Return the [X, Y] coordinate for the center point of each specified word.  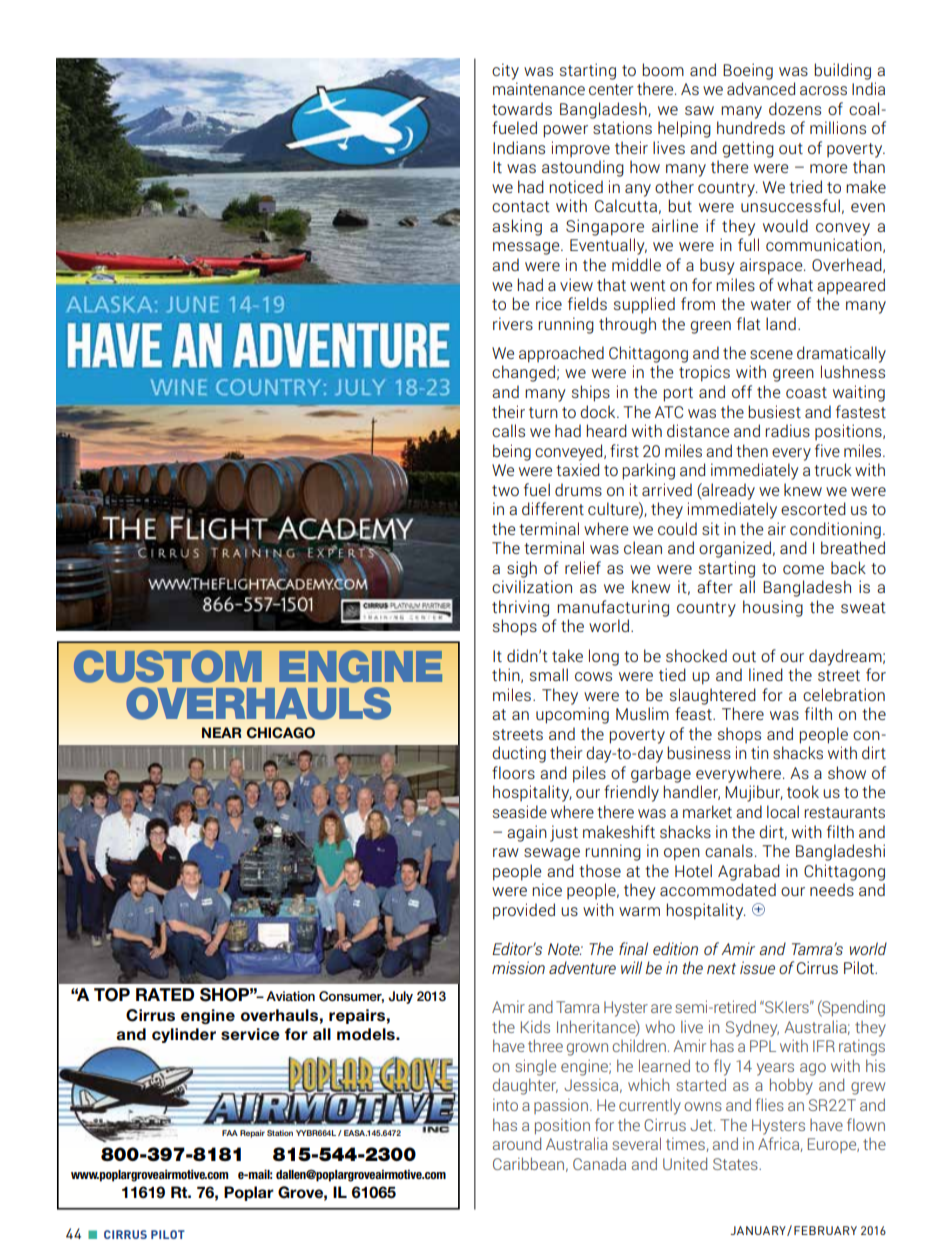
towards [522, 108]
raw [506, 852]
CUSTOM [168, 666]
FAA [230, 1133]
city [505, 71]
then [752, 450]
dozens [795, 108]
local [783, 811]
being [512, 452]
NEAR [222, 732]
